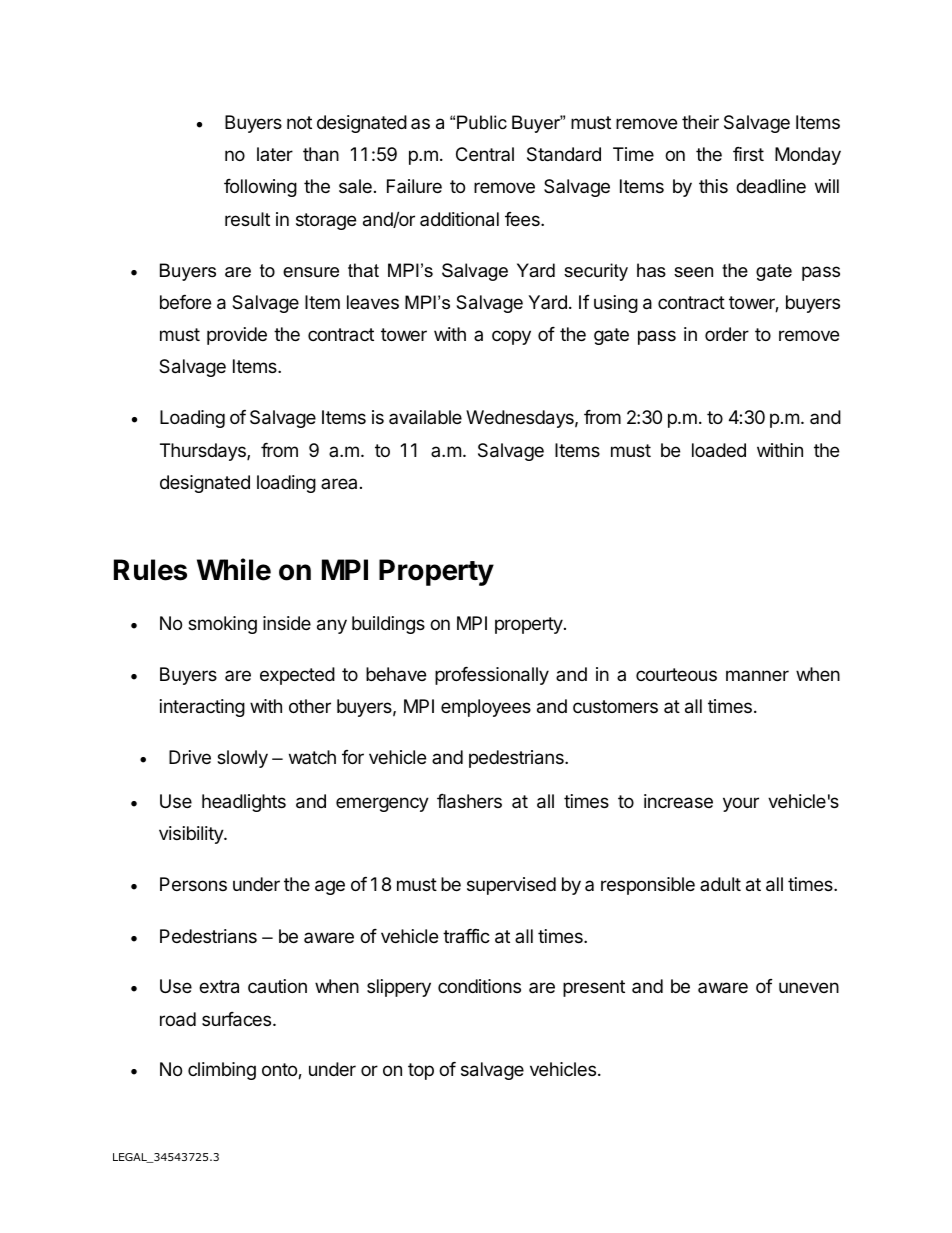 Image resolution: width=952 pixels, height=1233 pixels. What do you see at coordinates (511, 337) in the screenshot?
I see `copy` at bounding box center [511, 337].
